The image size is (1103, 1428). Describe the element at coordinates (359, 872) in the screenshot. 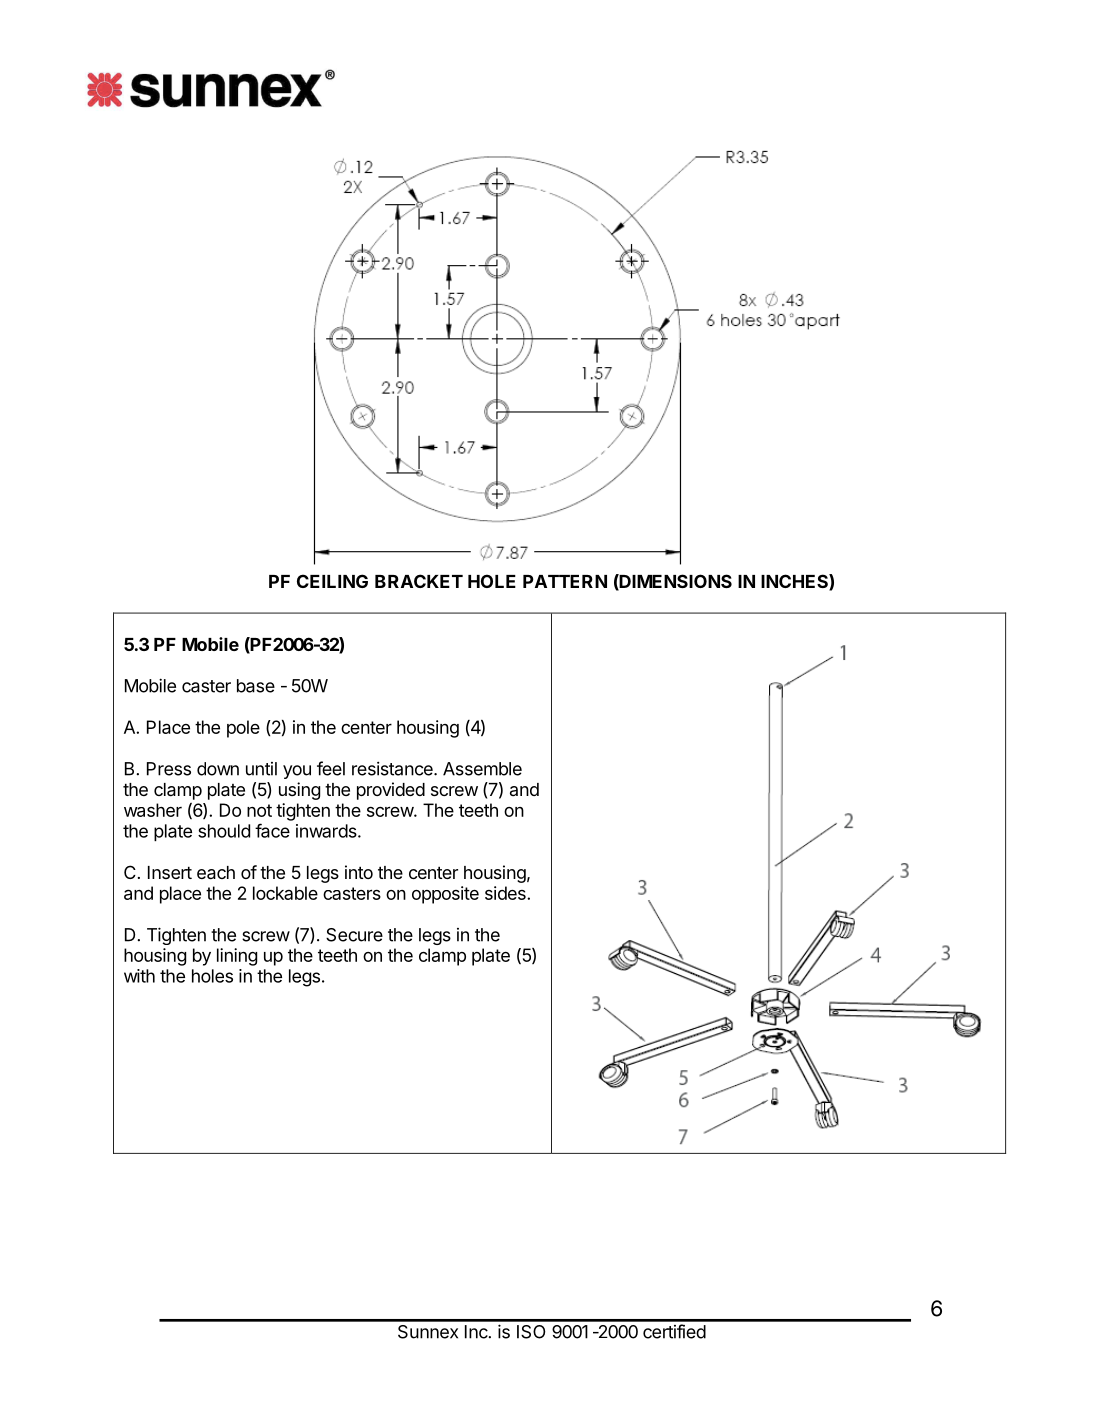

I see `into` at that location.
